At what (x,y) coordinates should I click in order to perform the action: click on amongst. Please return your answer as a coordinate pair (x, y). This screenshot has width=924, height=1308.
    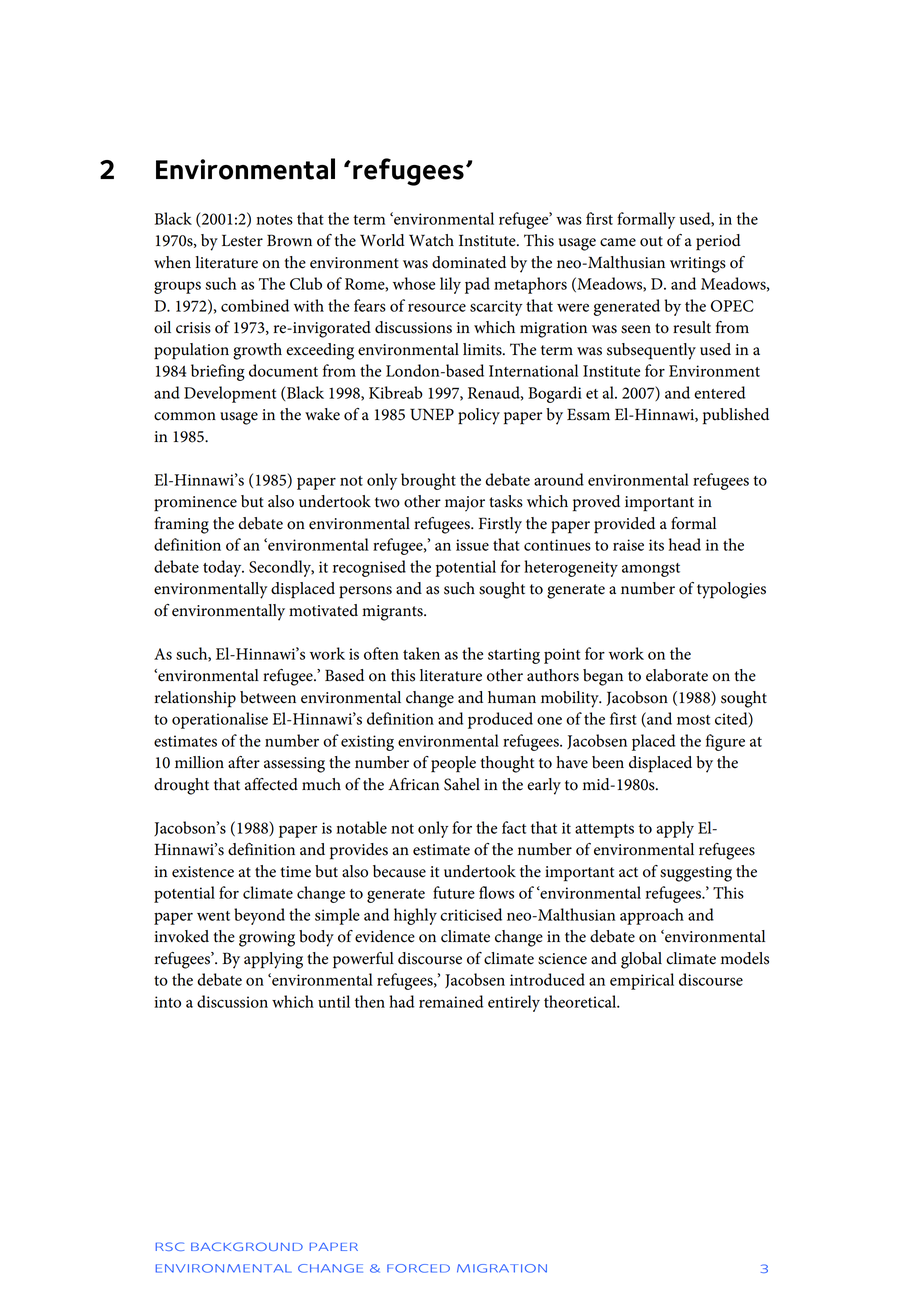
    Looking at the image, I should click on (651, 570).
